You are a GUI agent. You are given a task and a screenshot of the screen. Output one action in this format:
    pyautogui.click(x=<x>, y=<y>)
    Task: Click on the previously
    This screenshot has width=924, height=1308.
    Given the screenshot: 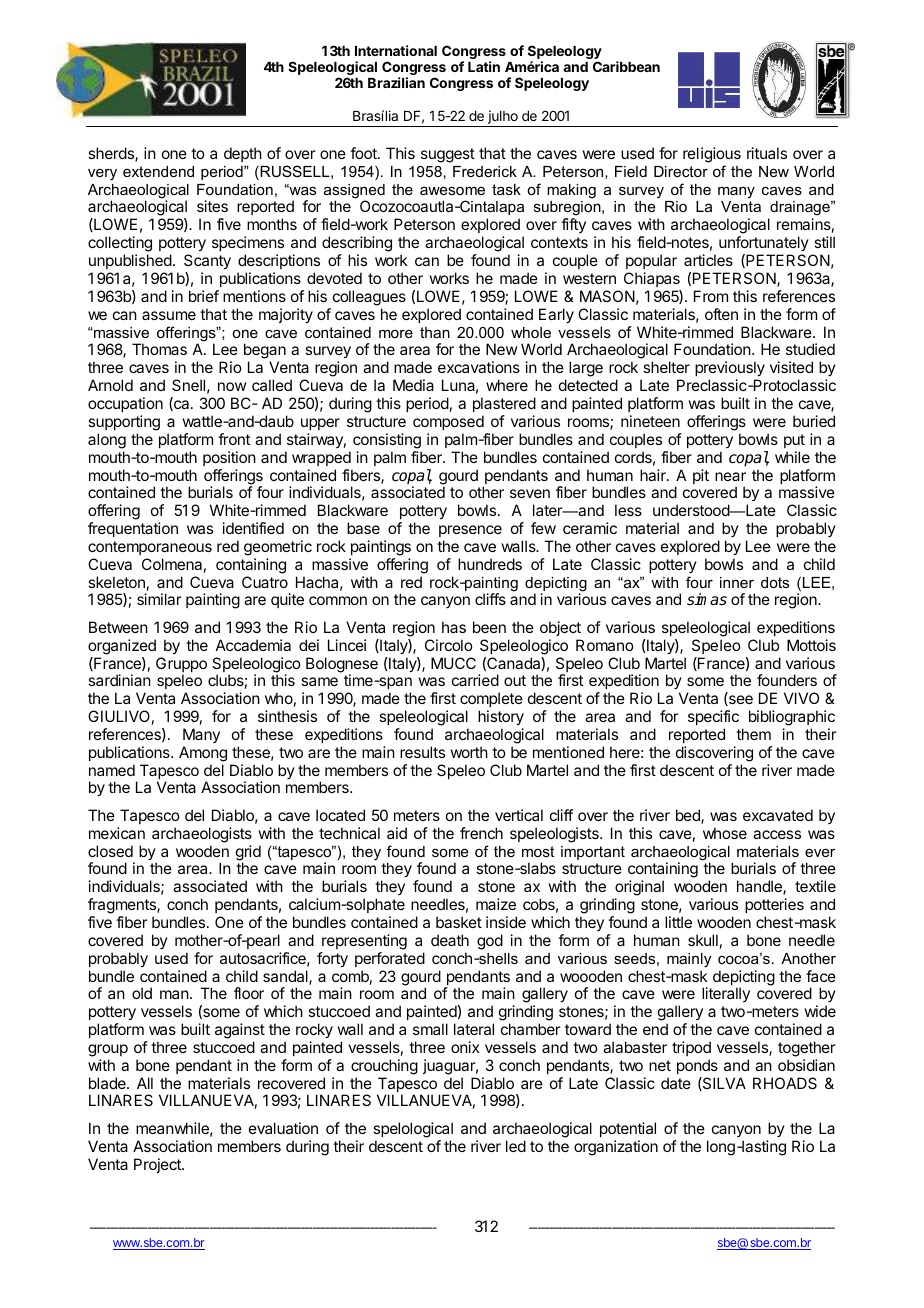 What is the action you would take?
    pyautogui.click(x=730, y=370)
